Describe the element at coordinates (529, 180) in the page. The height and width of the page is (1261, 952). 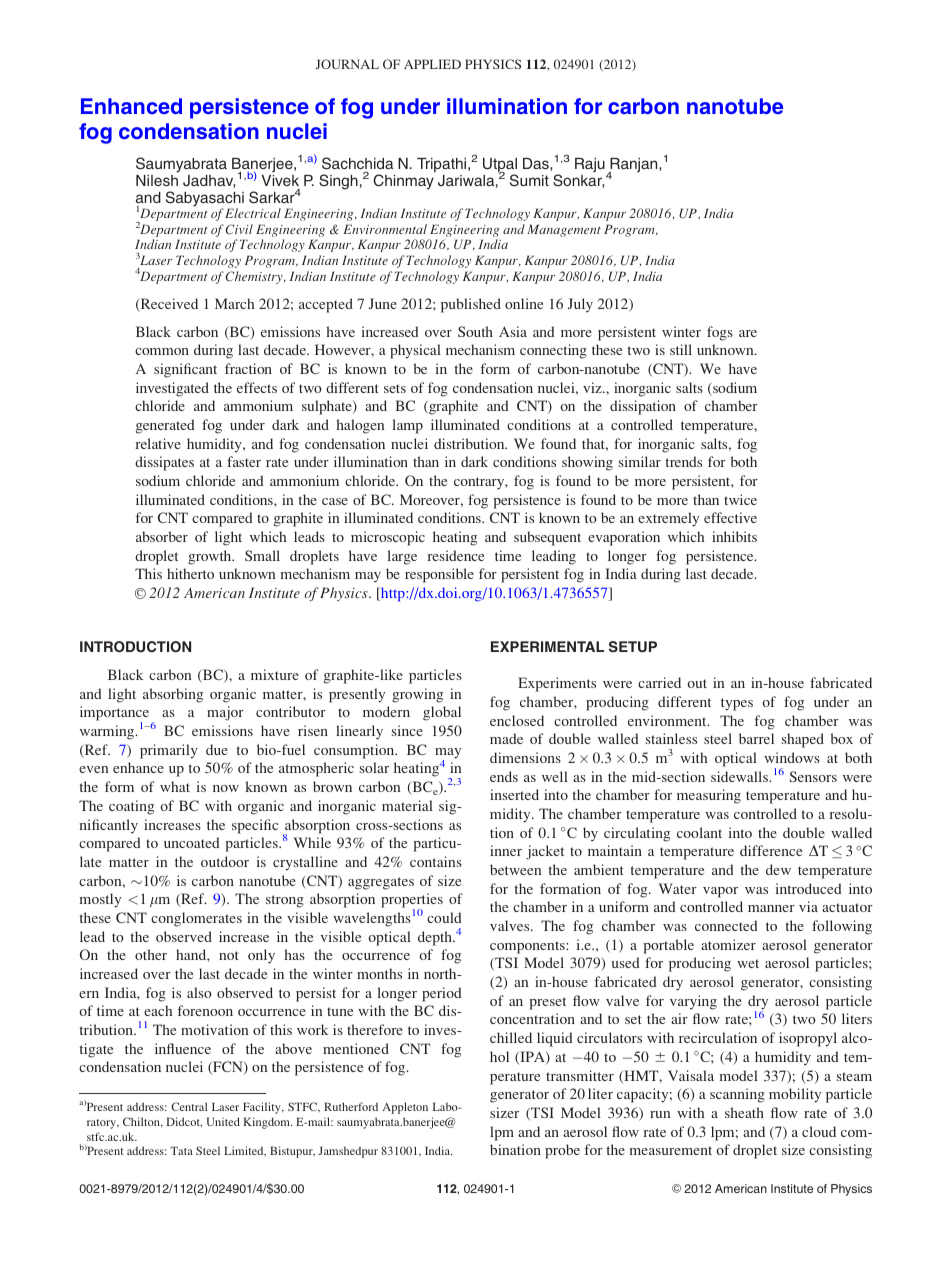
I see `Sumit` at that location.
